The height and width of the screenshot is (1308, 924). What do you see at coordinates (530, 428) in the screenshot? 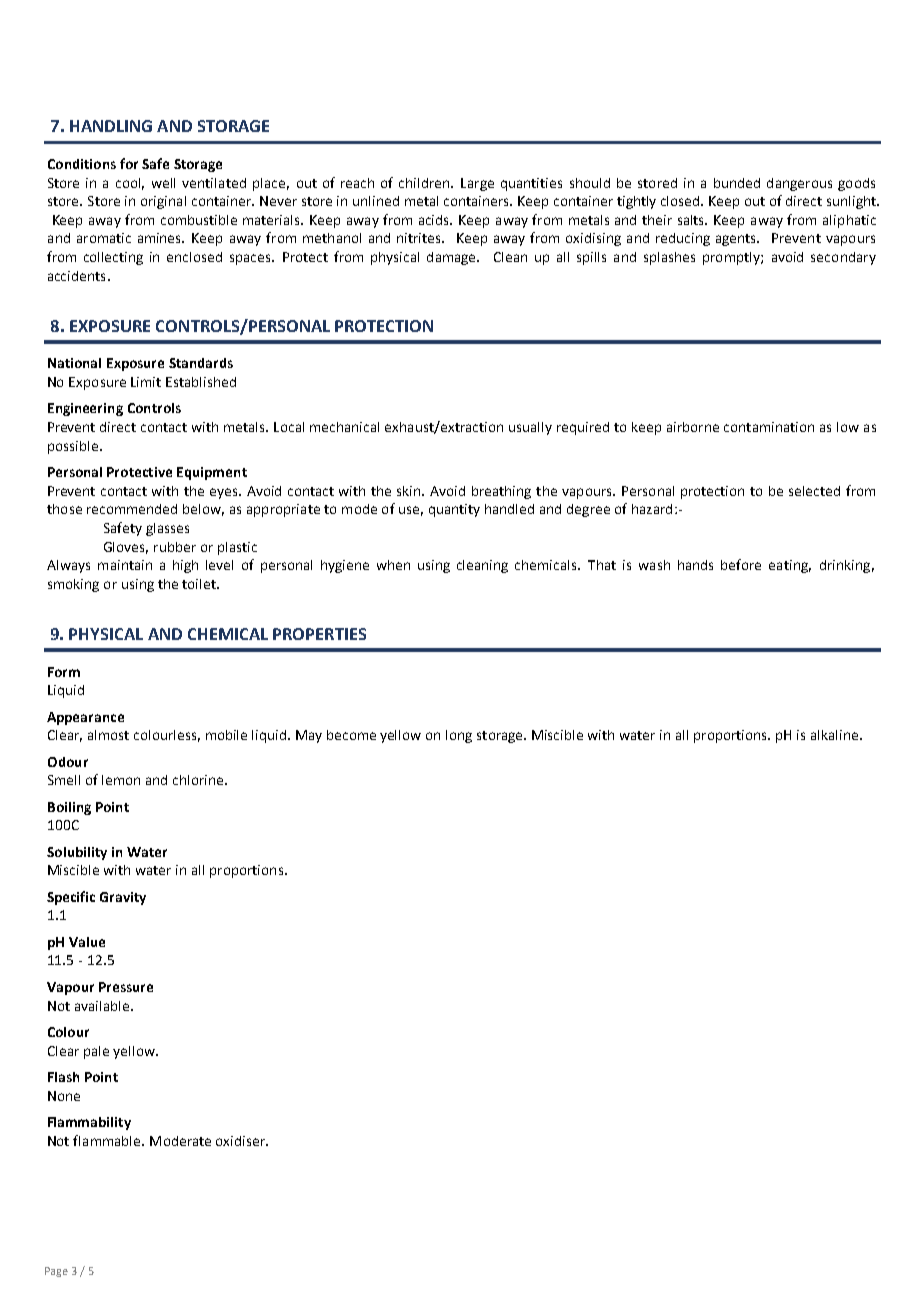
I see `usually` at bounding box center [530, 428].
